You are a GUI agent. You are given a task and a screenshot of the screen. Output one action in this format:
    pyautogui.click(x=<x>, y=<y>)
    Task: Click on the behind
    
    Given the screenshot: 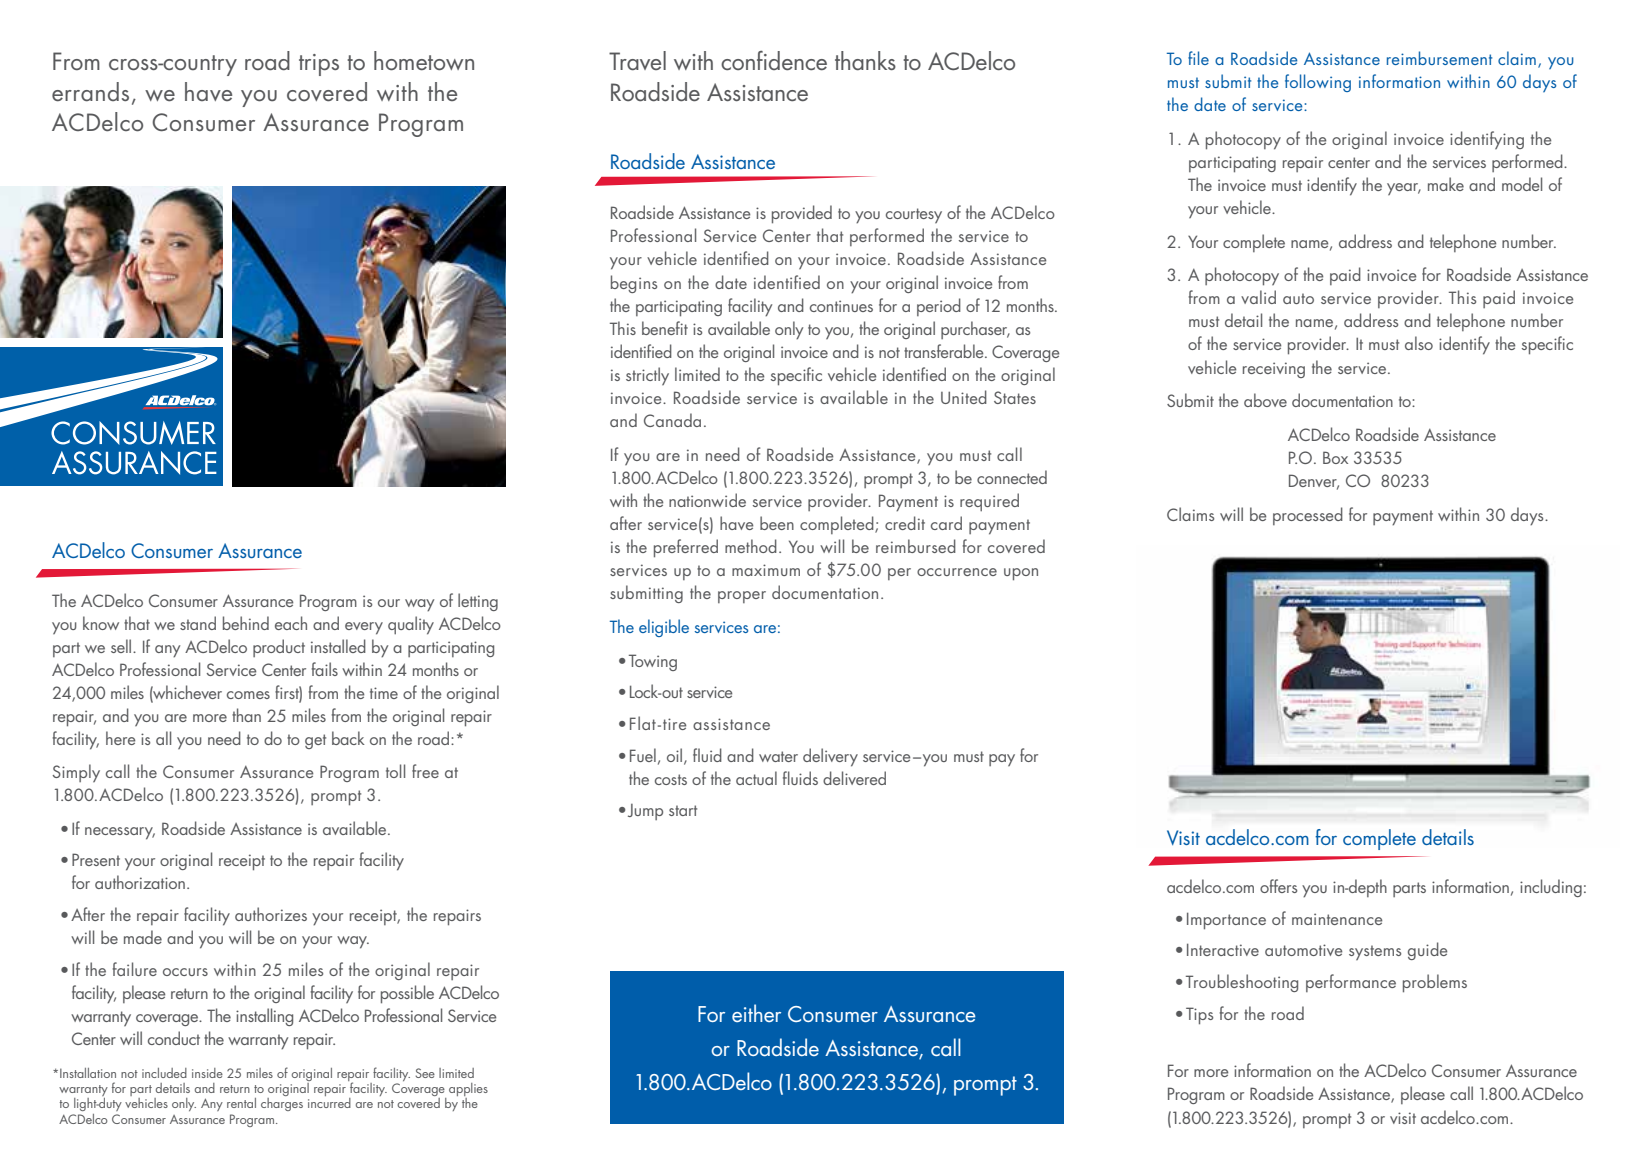 What is the action you would take?
    pyautogui.click(x=246, y=623)
